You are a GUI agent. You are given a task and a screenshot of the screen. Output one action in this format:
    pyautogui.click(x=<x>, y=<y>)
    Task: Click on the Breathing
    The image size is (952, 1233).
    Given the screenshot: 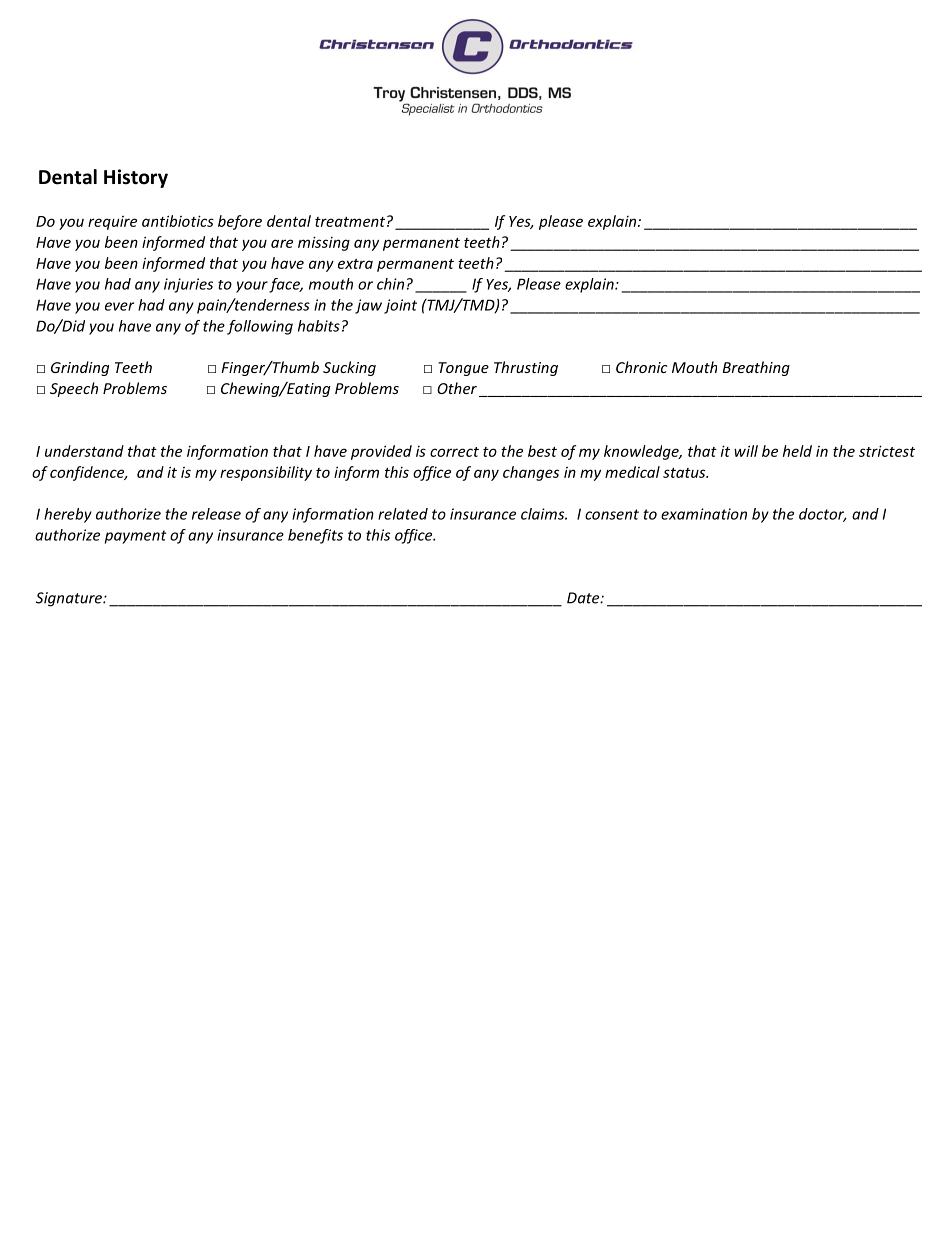 What is the action you would take?
    pyautogui.click(x=756, y=368)
